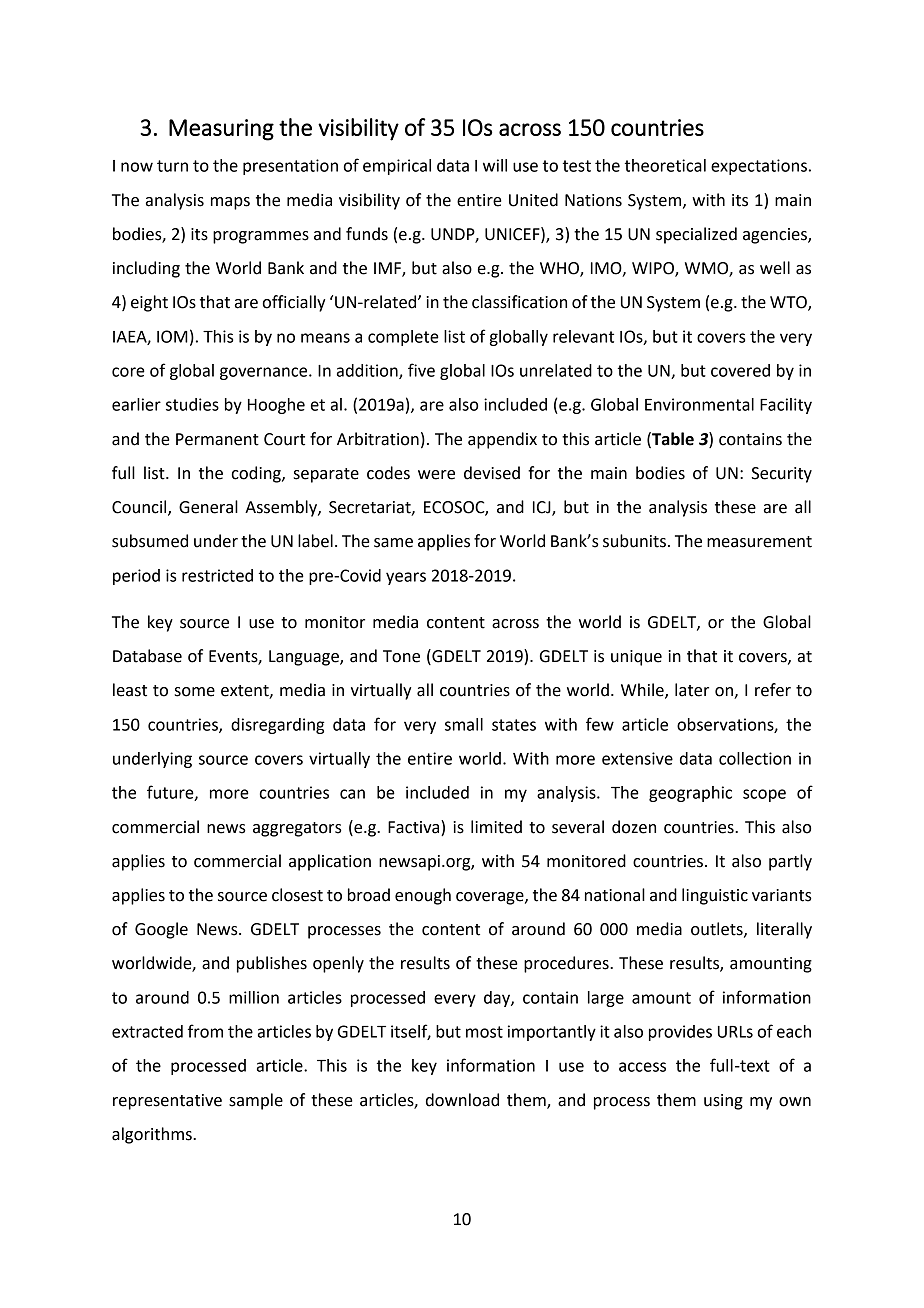  What do you see at coordinates (495, 165) in the document?
I see `will` at bounding box center [495, 165].
